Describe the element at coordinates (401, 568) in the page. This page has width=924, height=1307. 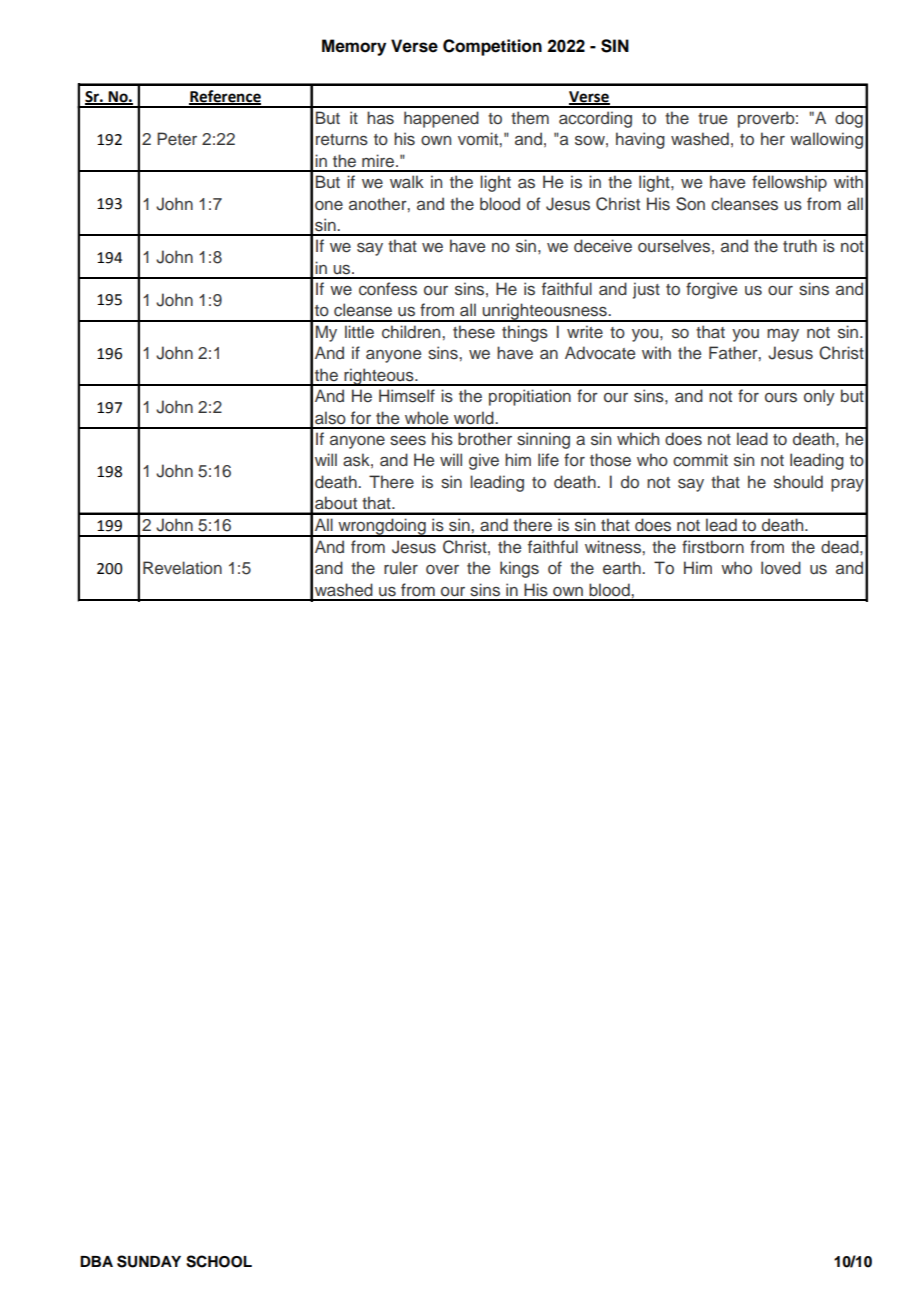
I see `ruler` at that location.
